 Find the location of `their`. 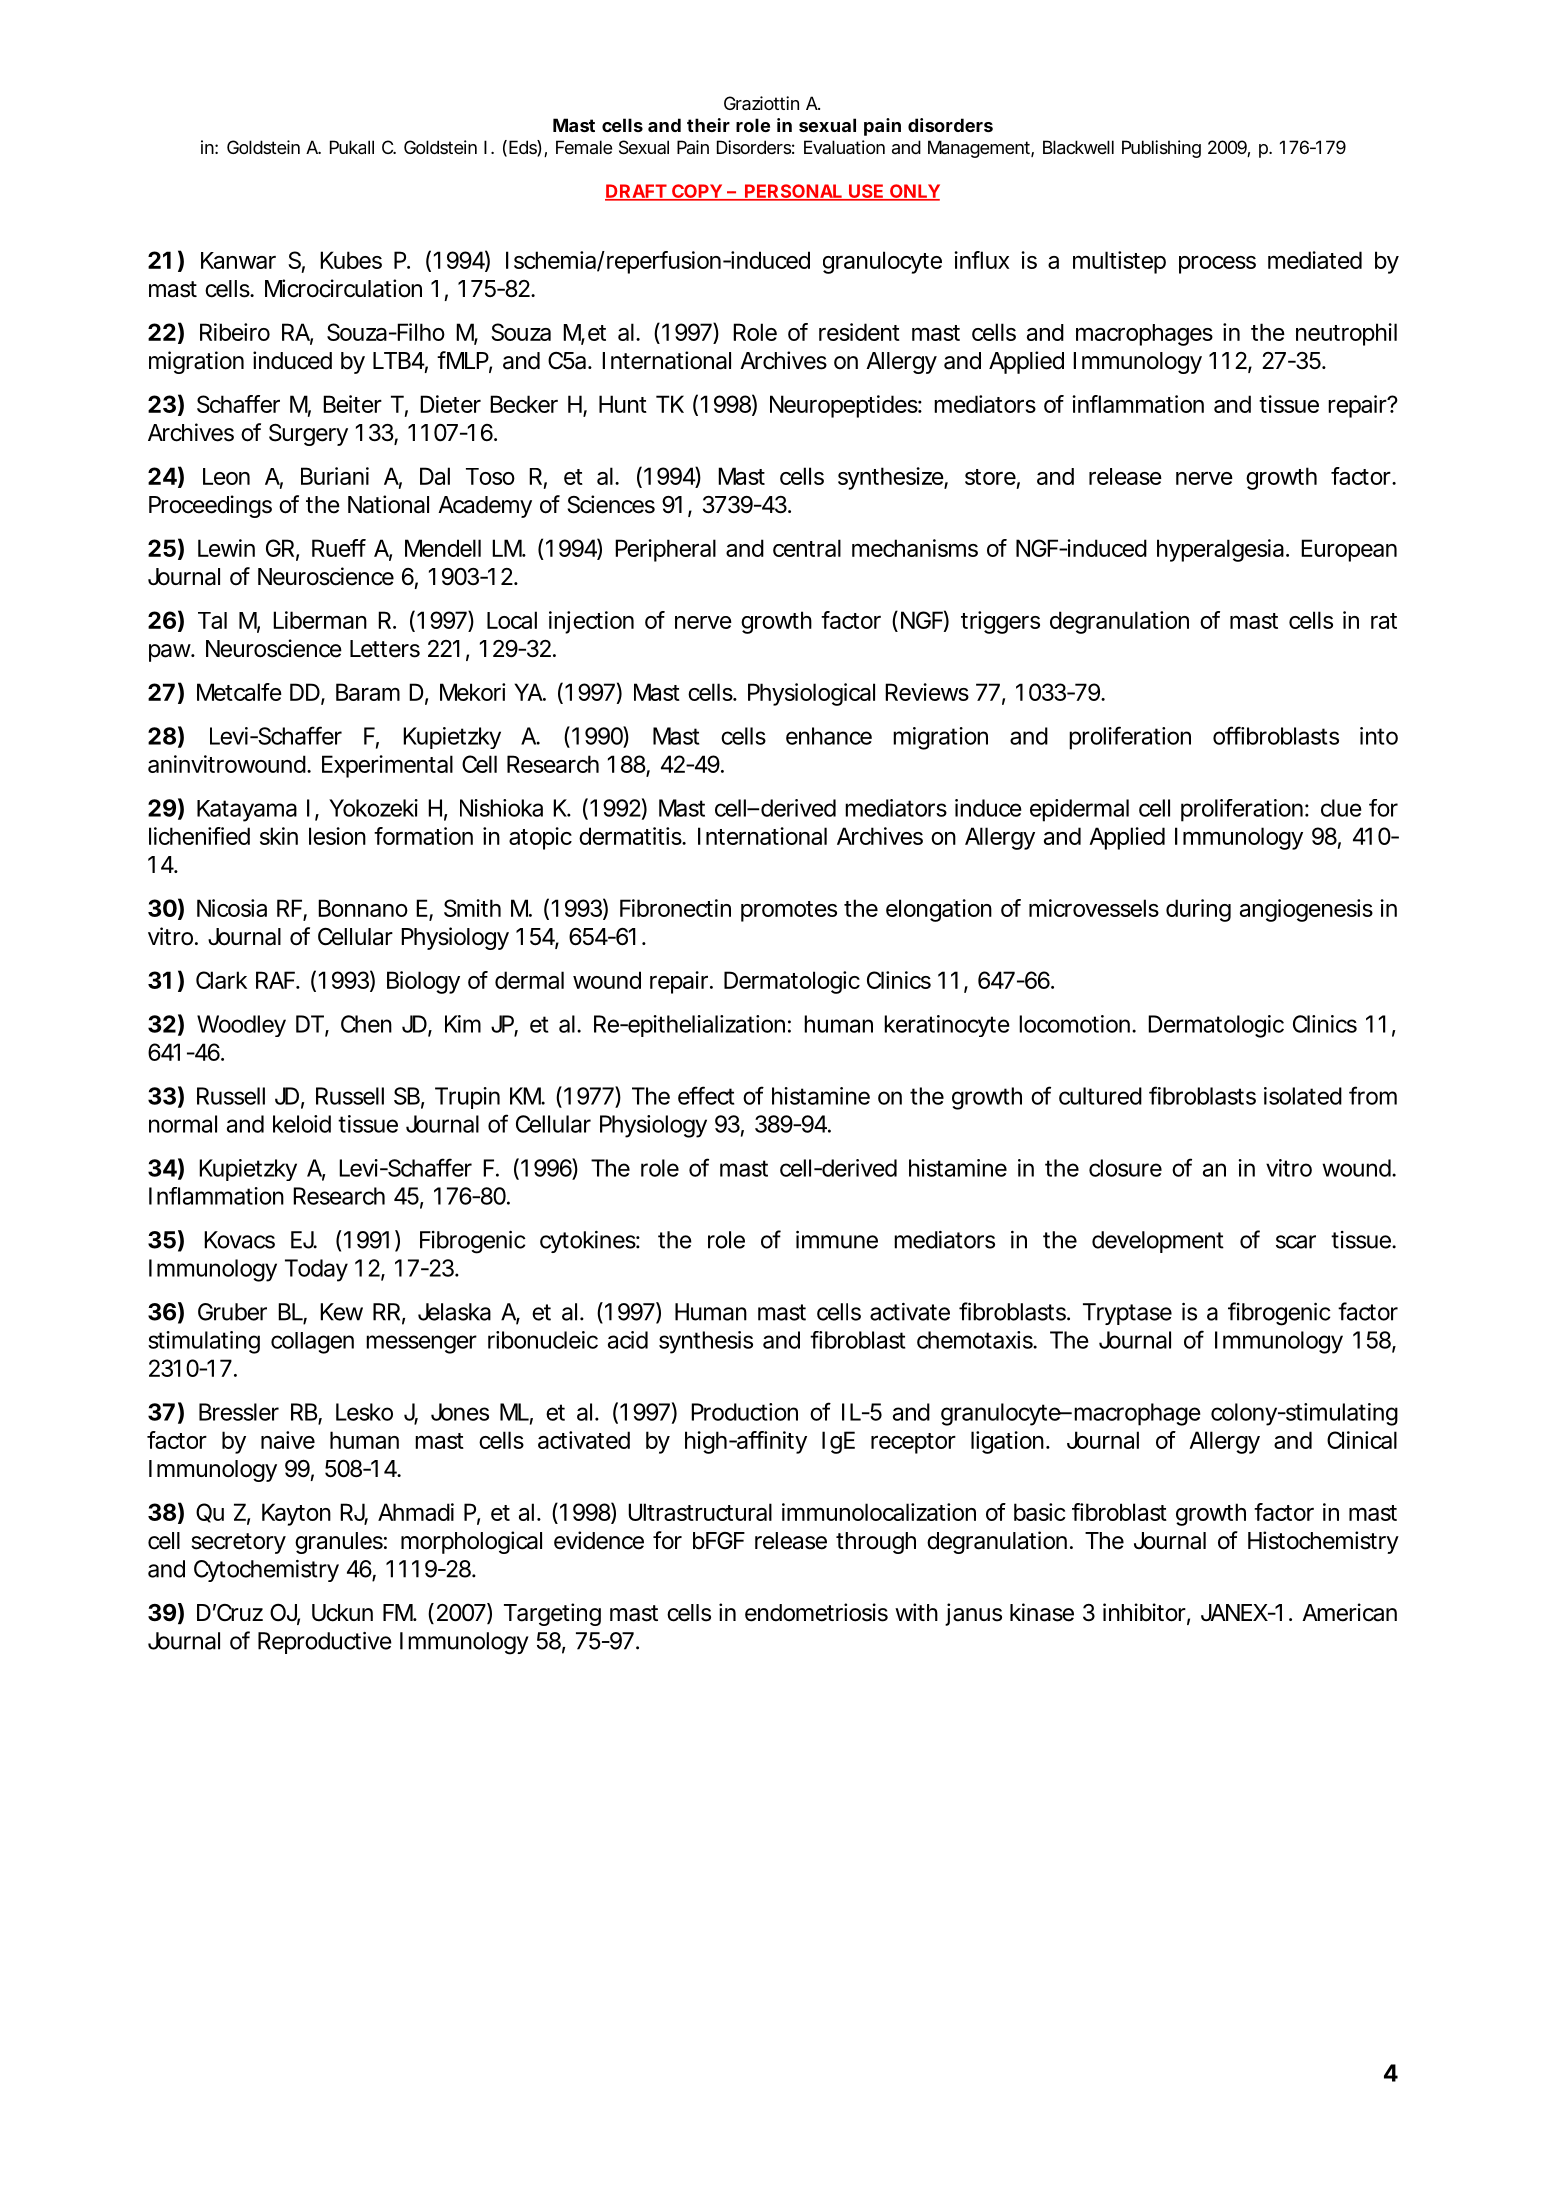

their is located at coordinates (708, 125).
